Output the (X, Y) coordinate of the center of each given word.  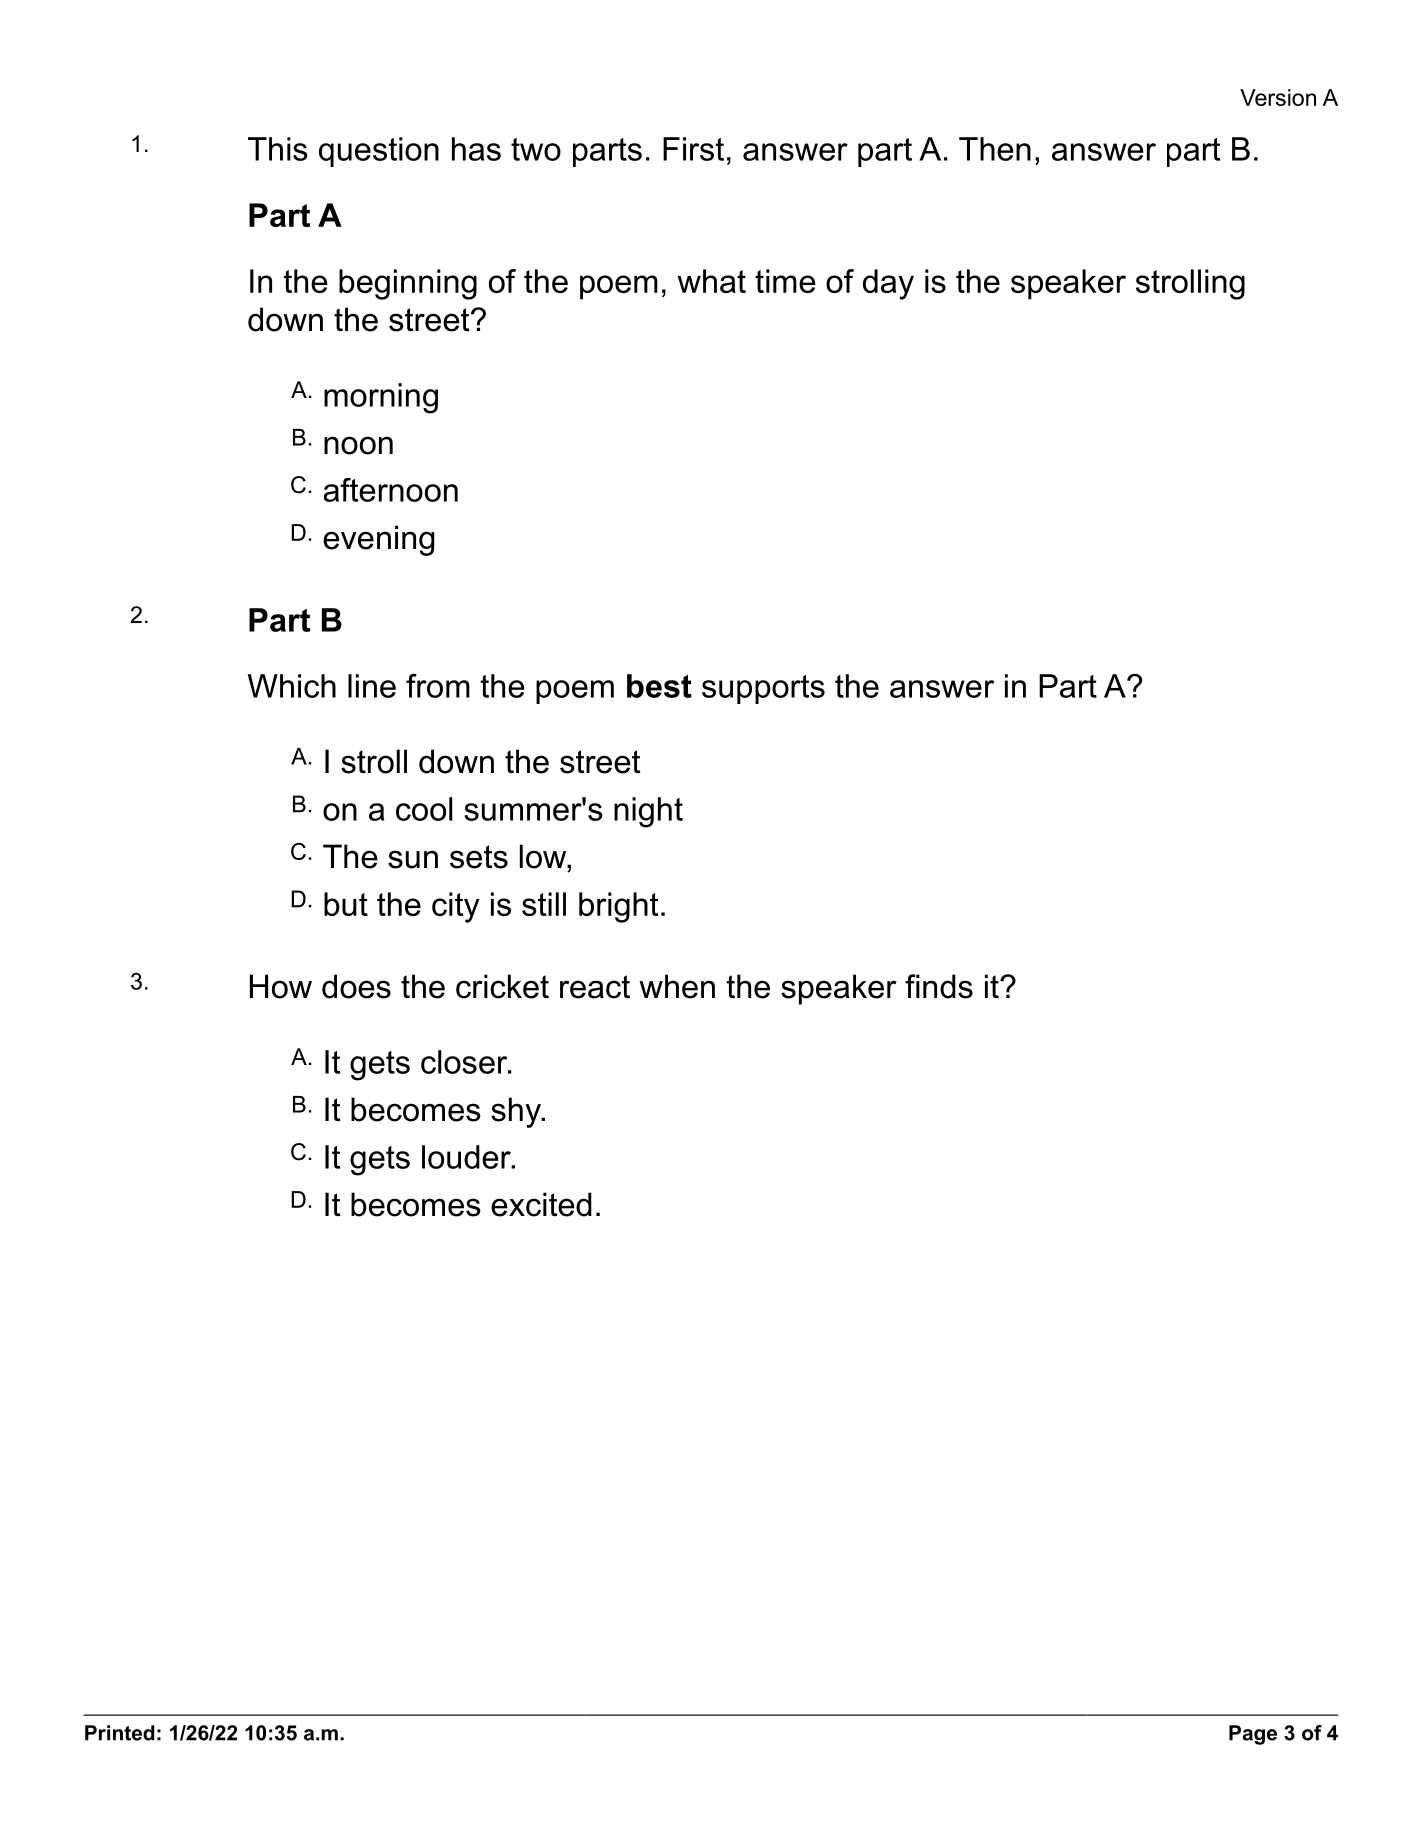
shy (517, 1112)
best (659, 686)
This (278, 149)
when (677, 986)
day (888, 284)
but (346, 904)
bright (618, 907)
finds (939, 986)
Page (1253, 1735)
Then (995, 149)
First (693, 149)
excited (541, 1204)
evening (378, 540)
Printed (119, 1733)
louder (467, 1157)
